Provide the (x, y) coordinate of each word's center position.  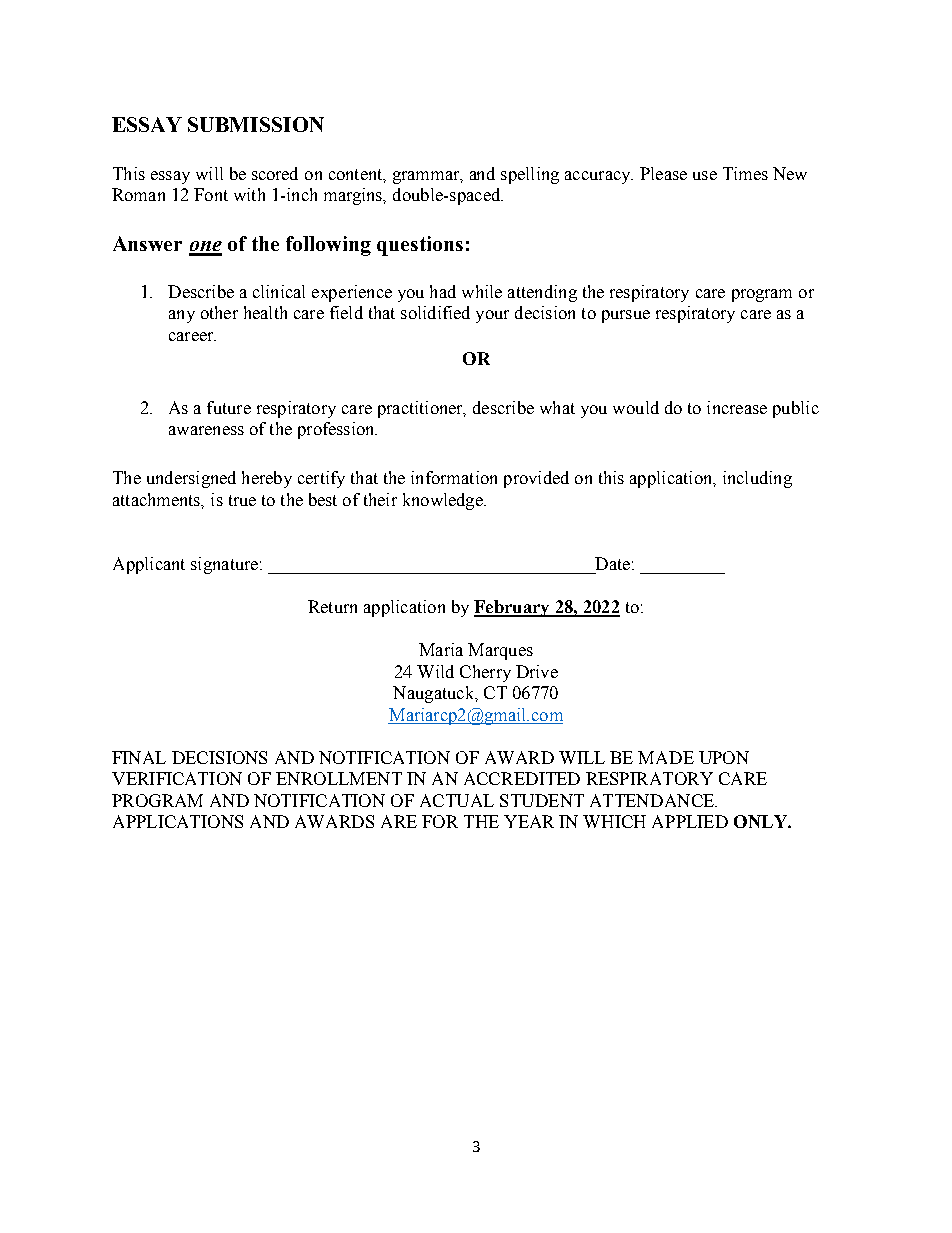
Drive (537, 671)
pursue (626, 316)
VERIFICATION (177, 778)
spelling (530, 175)
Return (332, 606)
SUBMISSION (256, 124)
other (219, 312)
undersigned (191, 479)
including (757, 479)
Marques (500, 651)
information (454, 477)
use (705, 175)
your (492, 316)
